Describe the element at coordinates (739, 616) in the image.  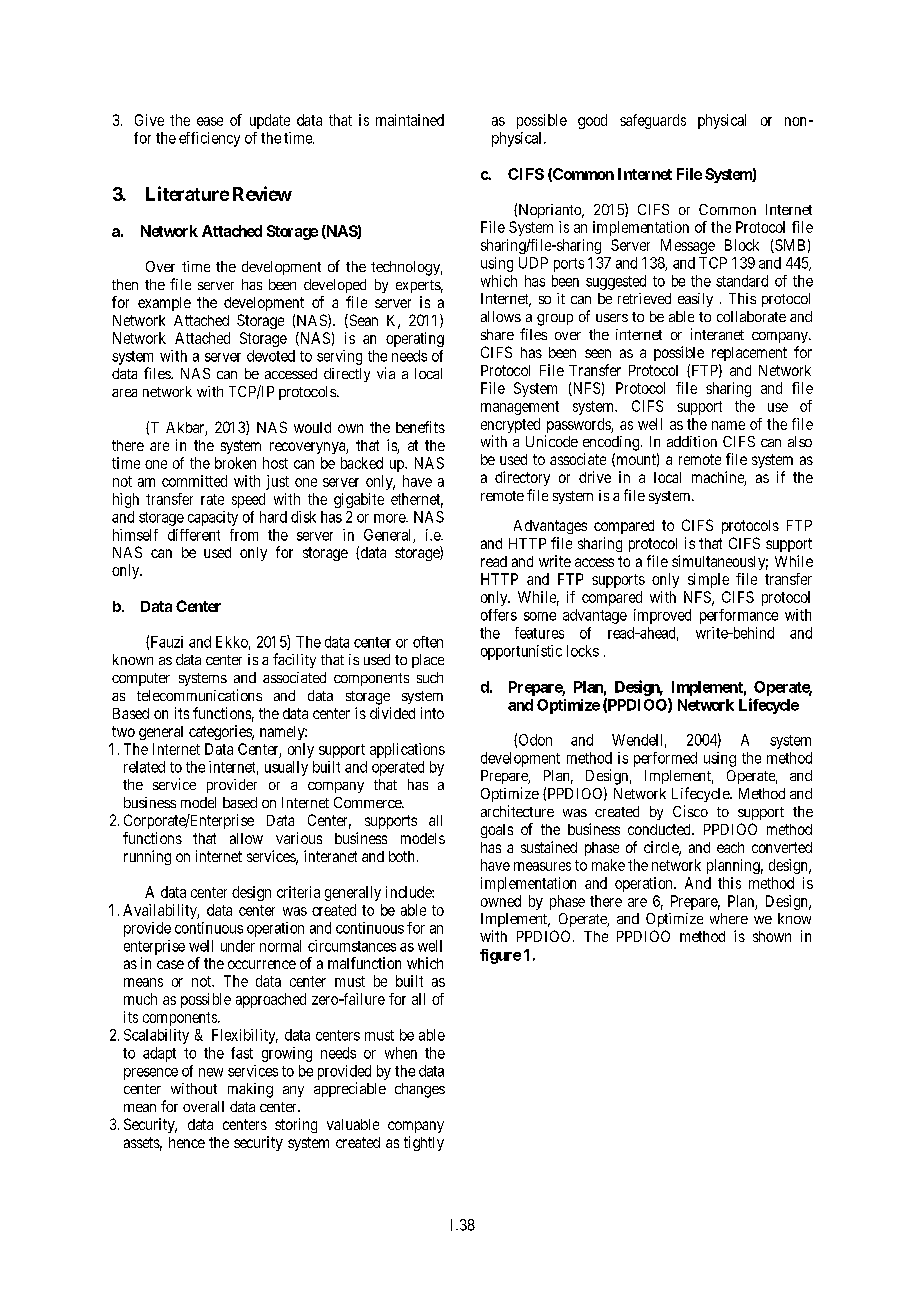
I see `performance` at that location.
